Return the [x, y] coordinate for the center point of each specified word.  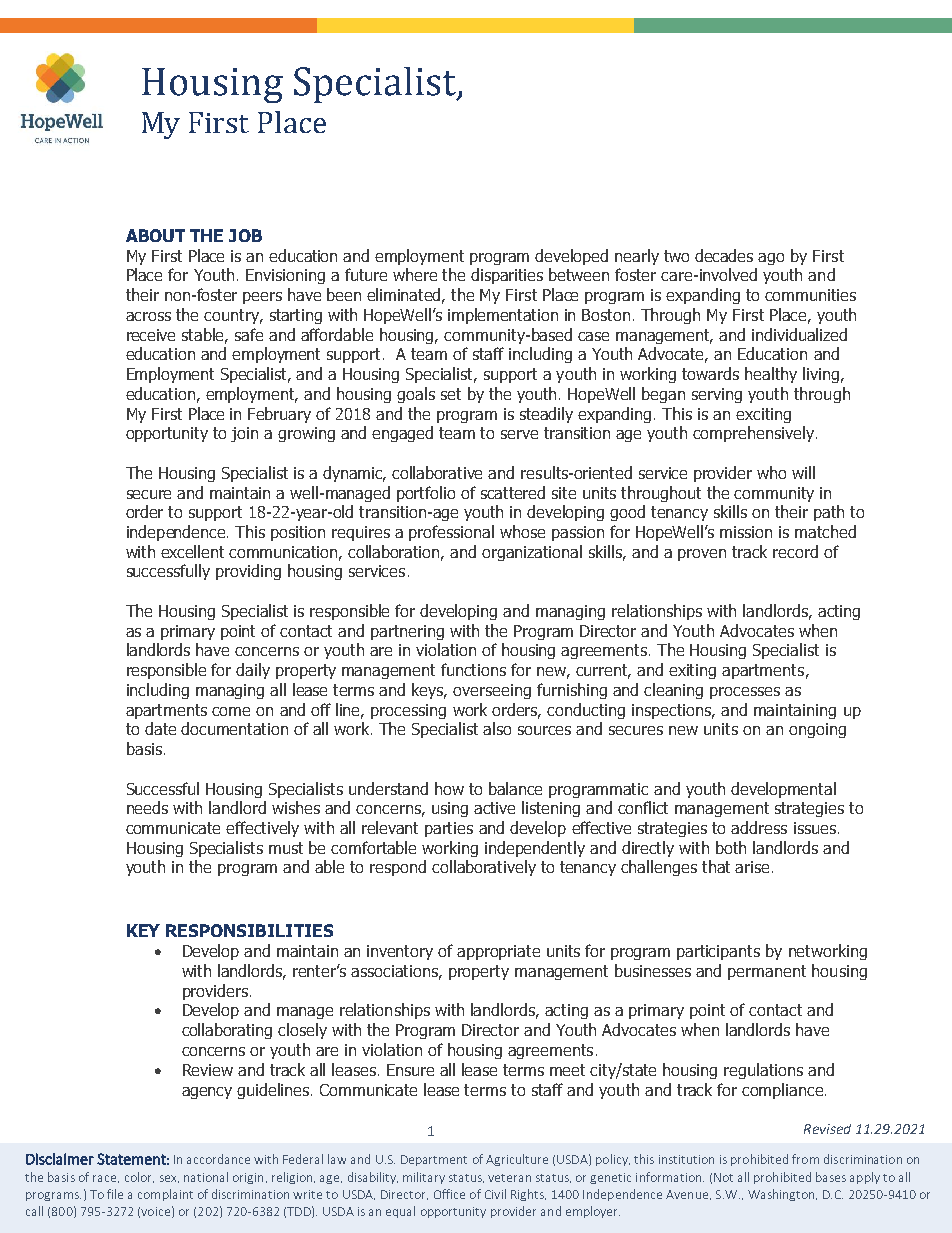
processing [408, 711]
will [803, 472]
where [415, 274]
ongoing [817, 730]
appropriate [498, 952]
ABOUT [155, 235]
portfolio [426, 494]
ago [771, 259]
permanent [767, 972]
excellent [192, 551]
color [139, 1177]
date [160, 728]
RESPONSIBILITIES [249, 930]
